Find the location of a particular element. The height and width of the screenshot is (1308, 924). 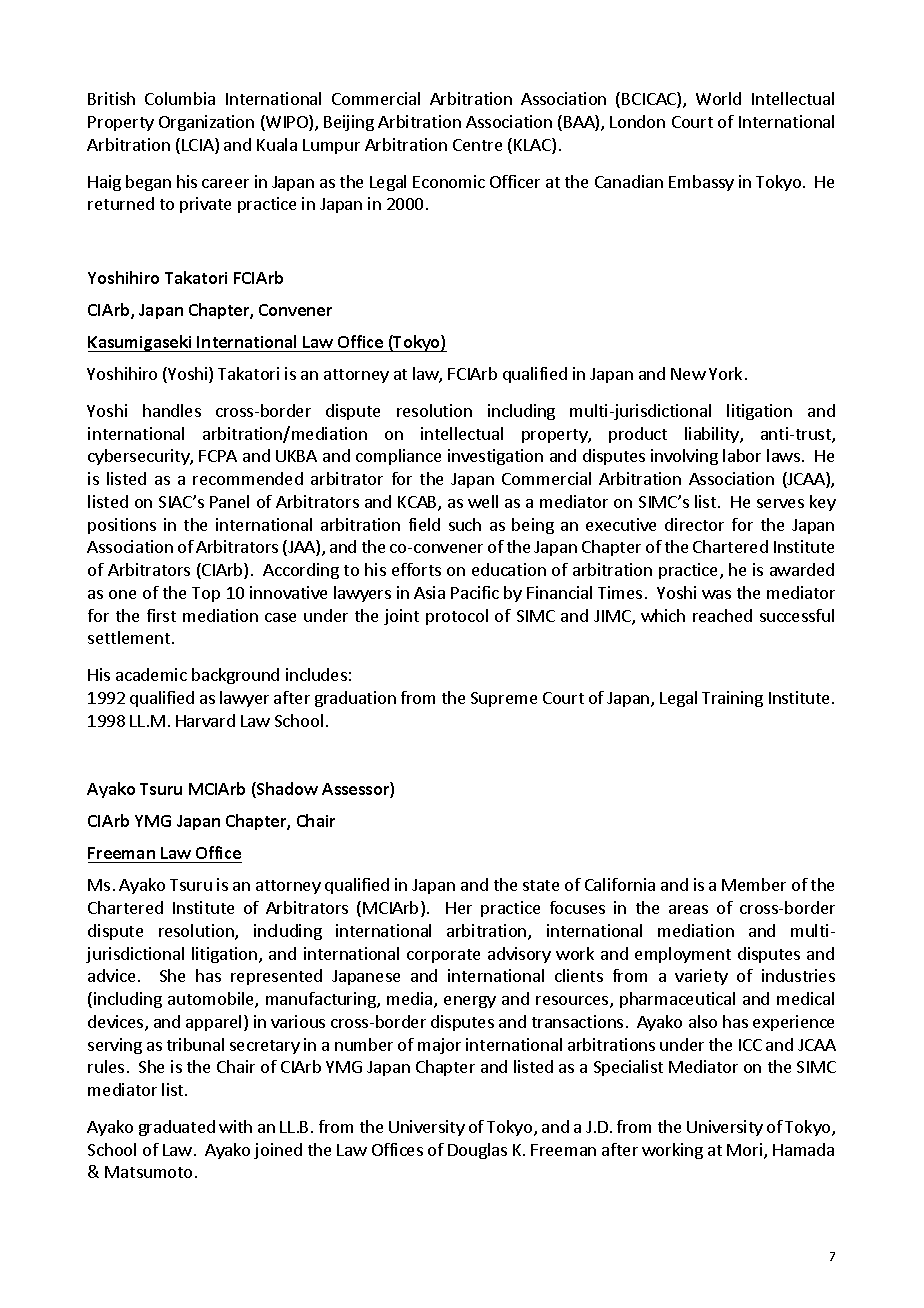

state is located at coordinates (541, 885).
